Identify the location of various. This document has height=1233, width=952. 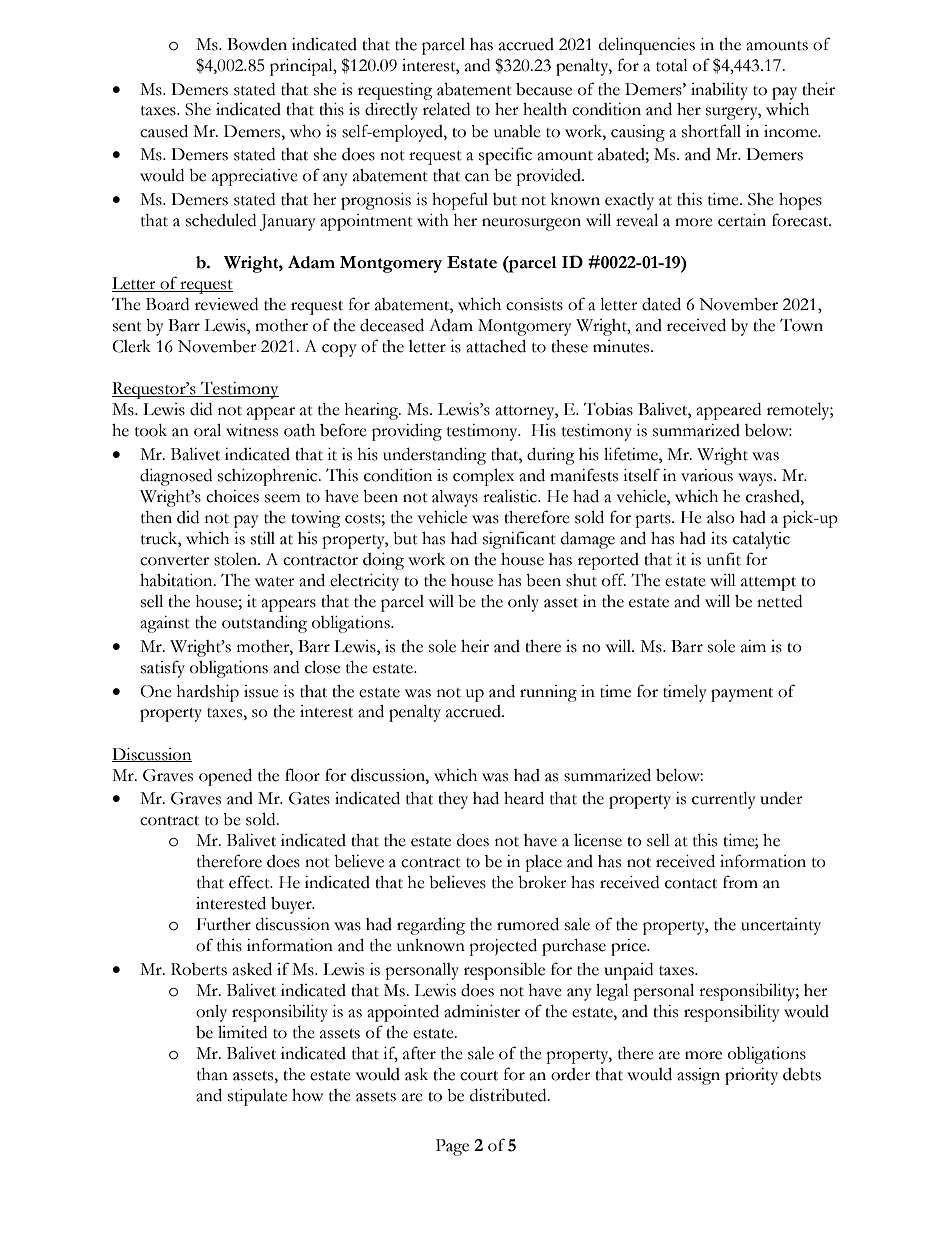
(707, 475).
